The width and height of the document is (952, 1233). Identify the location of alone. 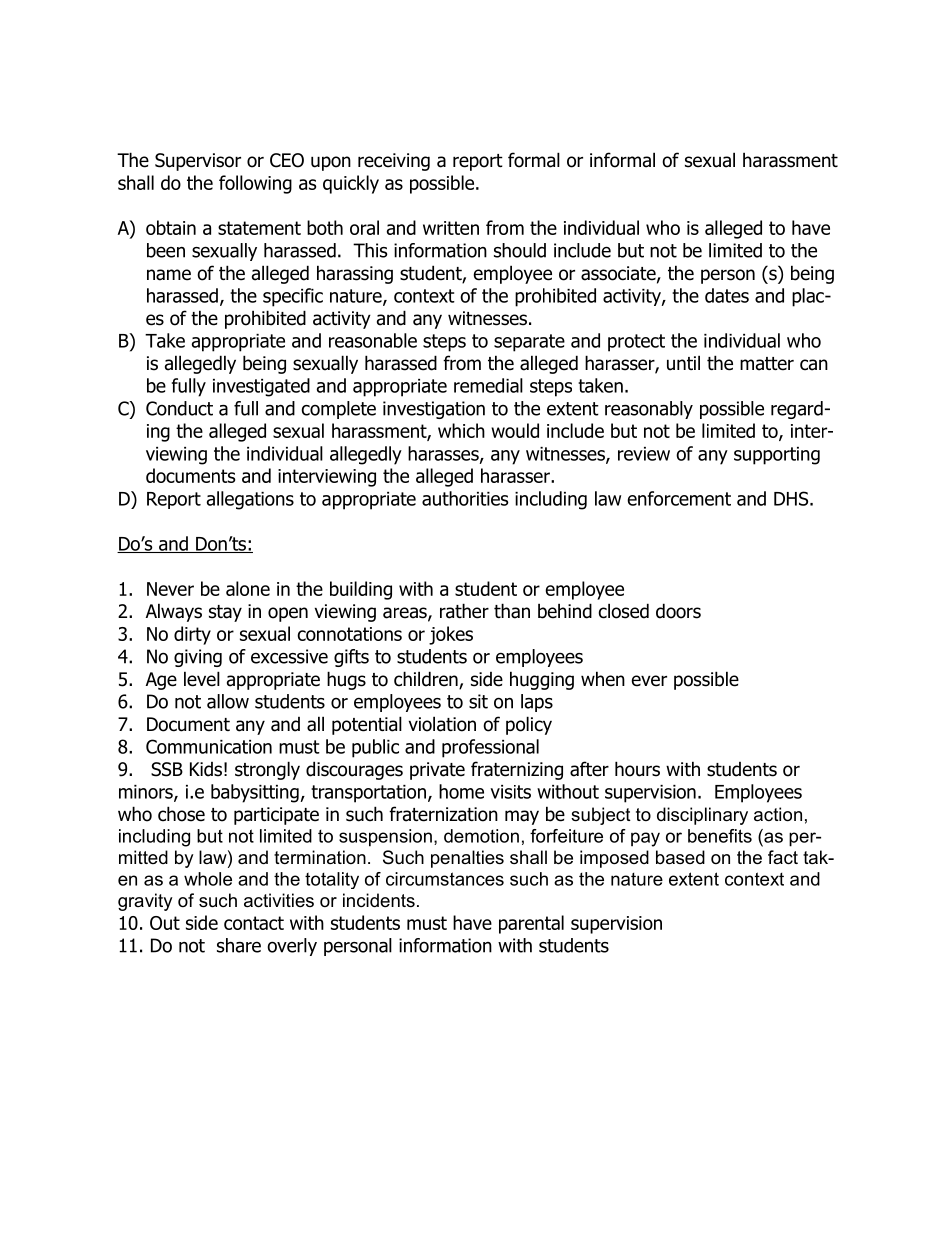
(248, 588).
